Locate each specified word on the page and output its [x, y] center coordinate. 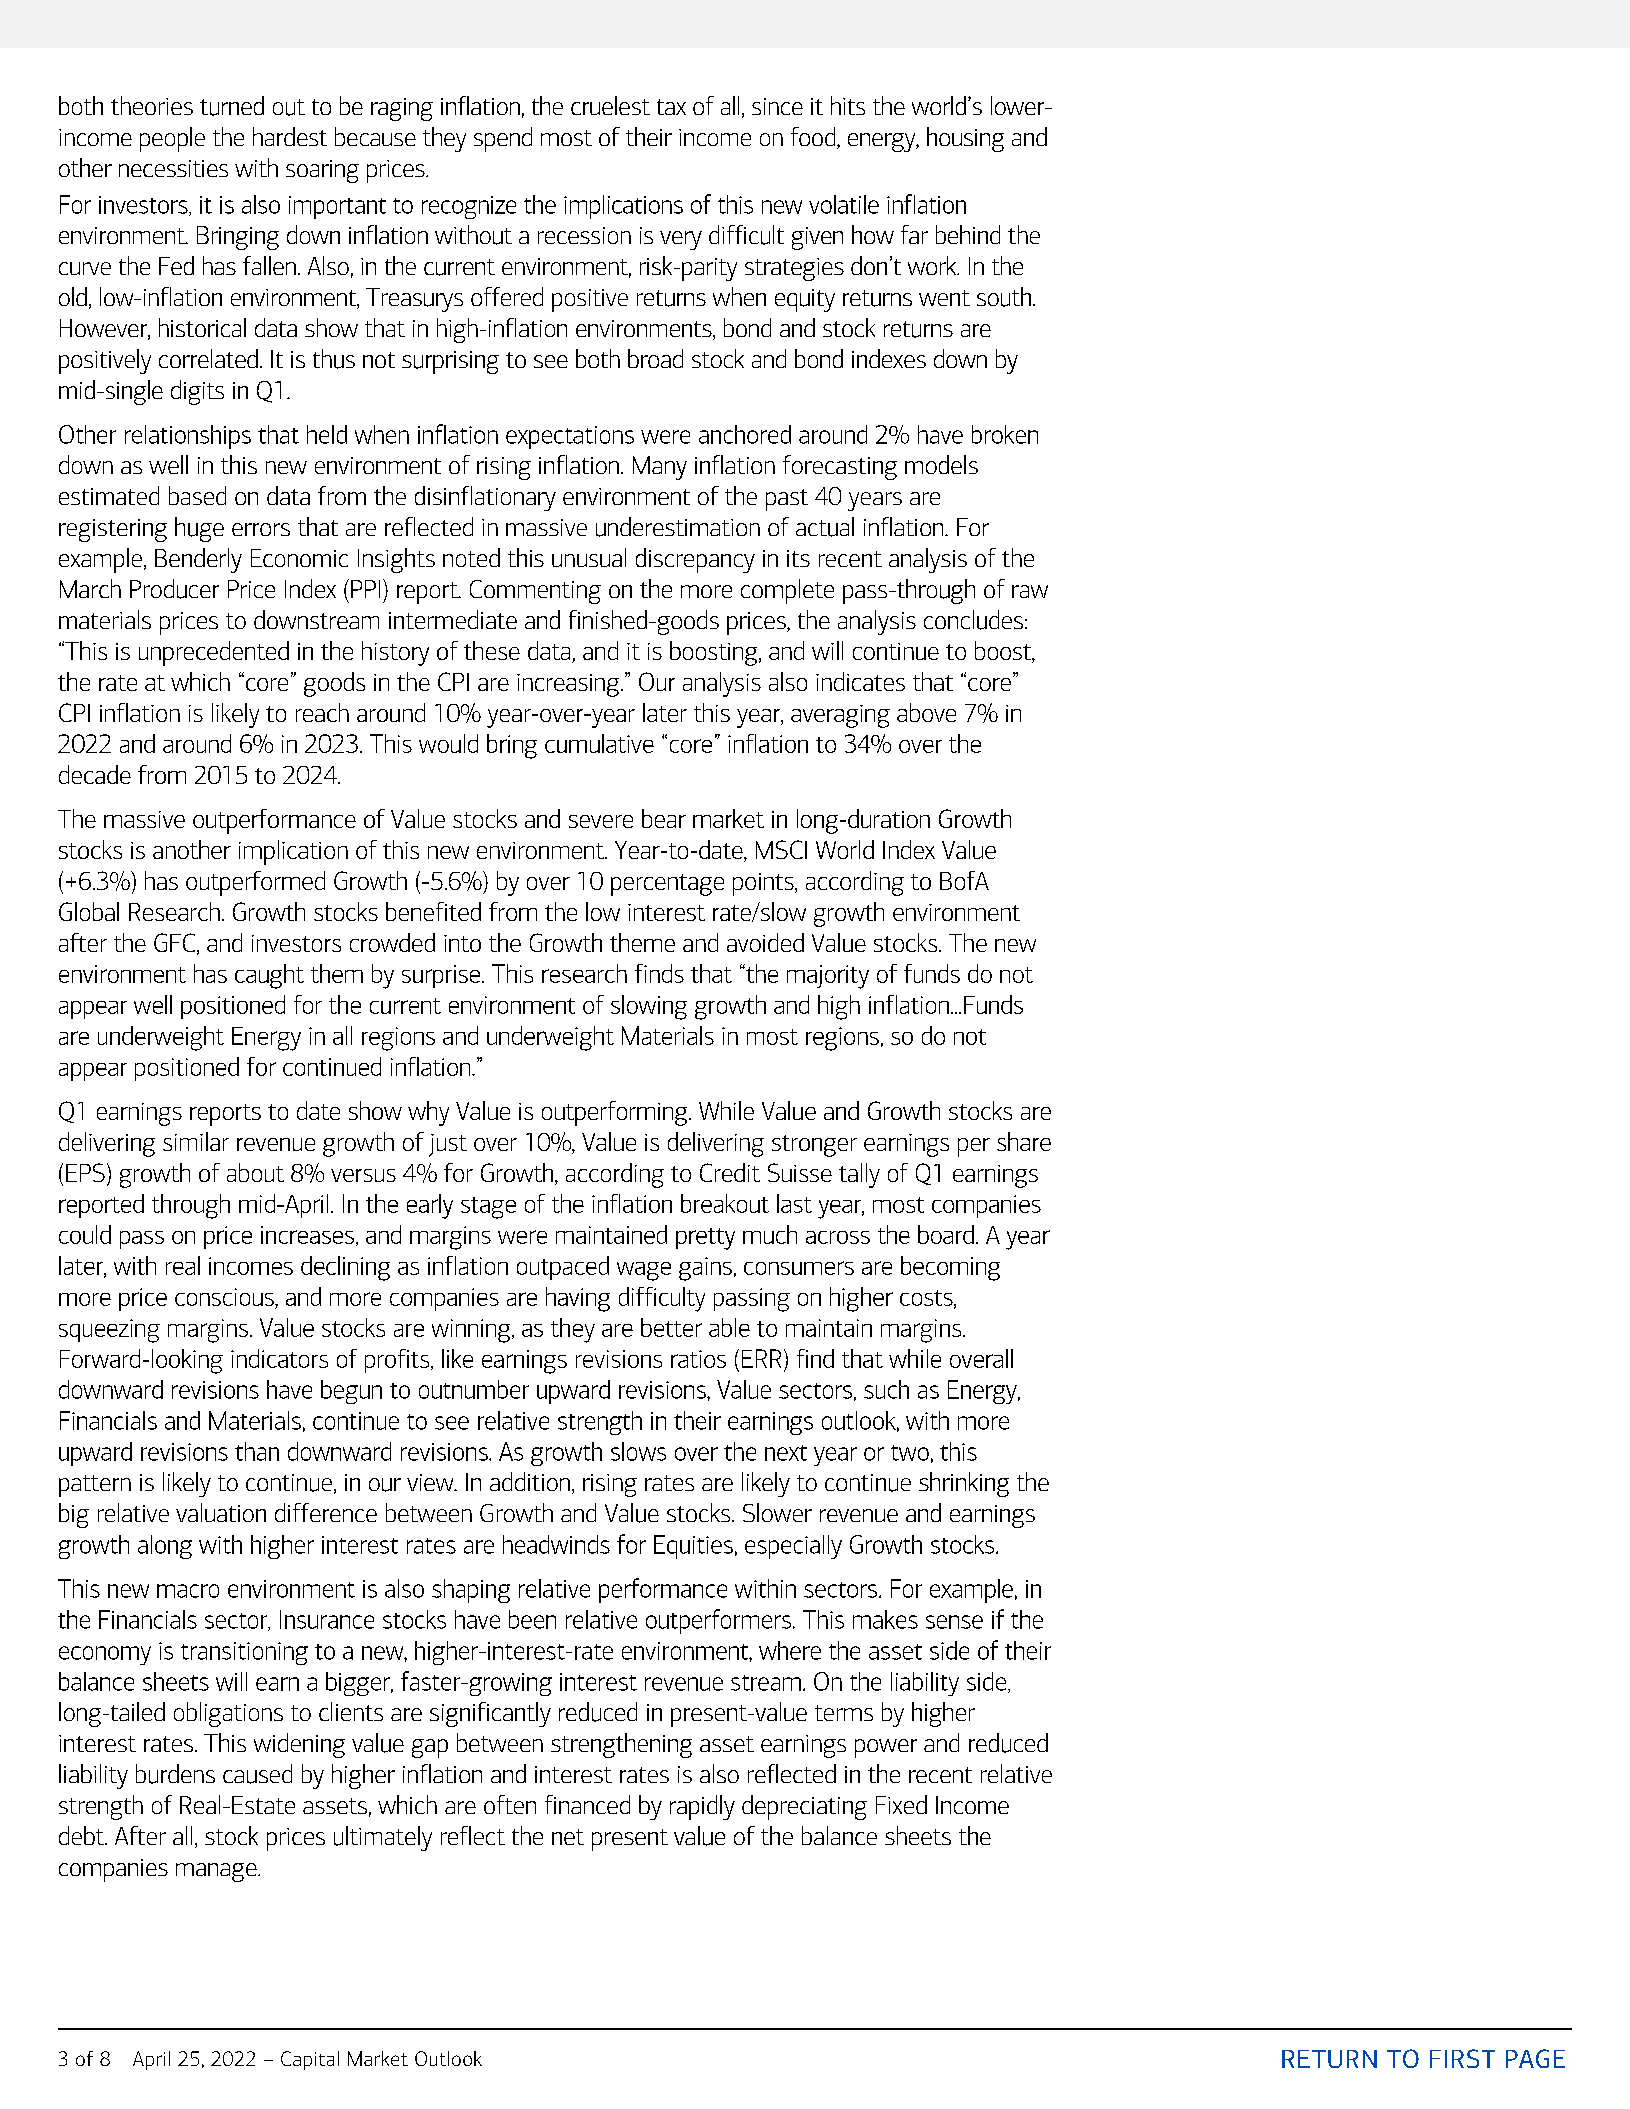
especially [793, 1547]
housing [965, 139]
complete [787, 591]
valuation [221, 1512]
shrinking [964, 1484]
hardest [290, 136]
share [1024, 1141]
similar [196, 1141]
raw [1030, 591]
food [814, 138]
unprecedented [214, 653]
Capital [310, 2060]
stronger [814, 1146]
